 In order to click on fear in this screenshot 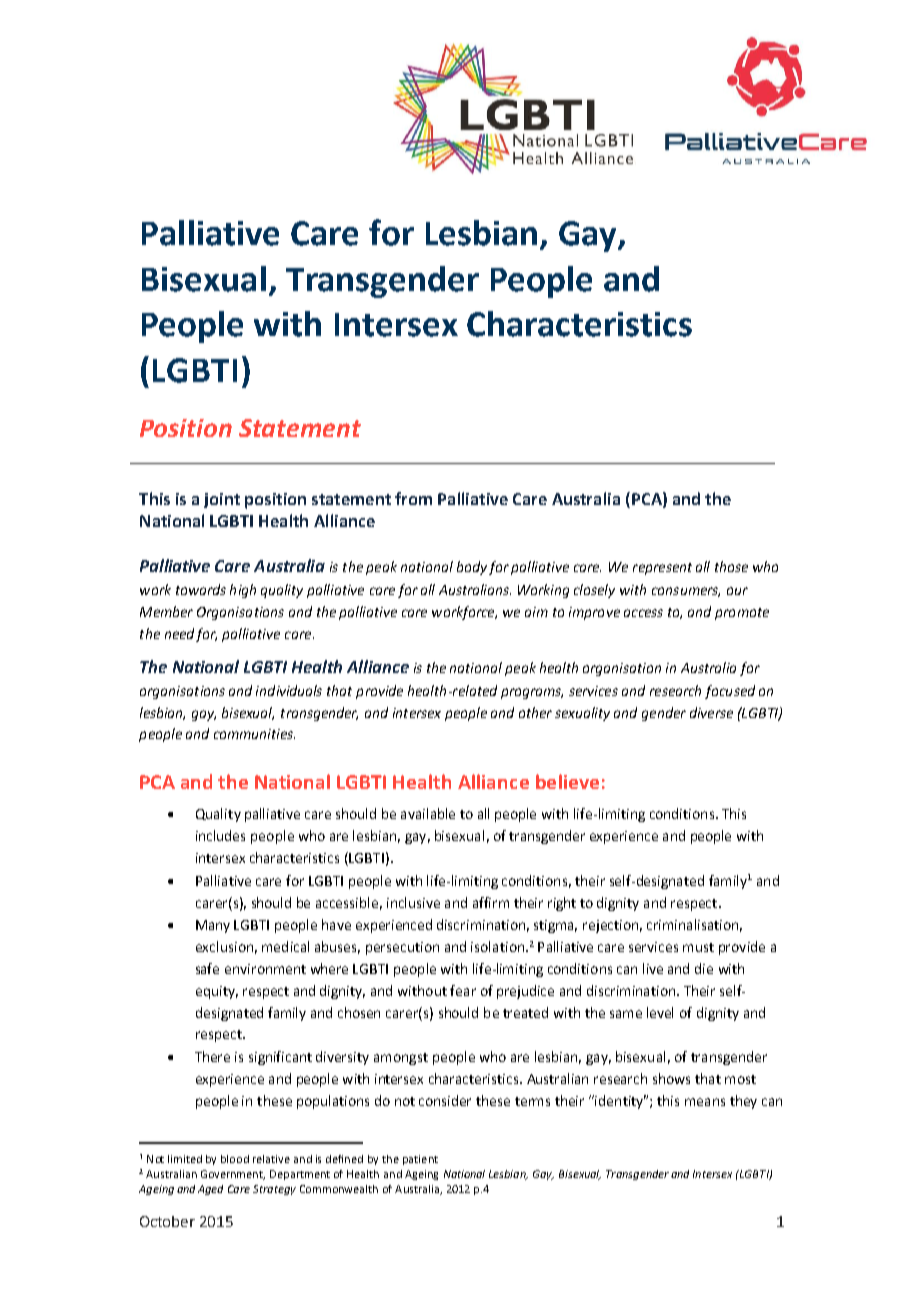, I will do `click(463, 990)`.
